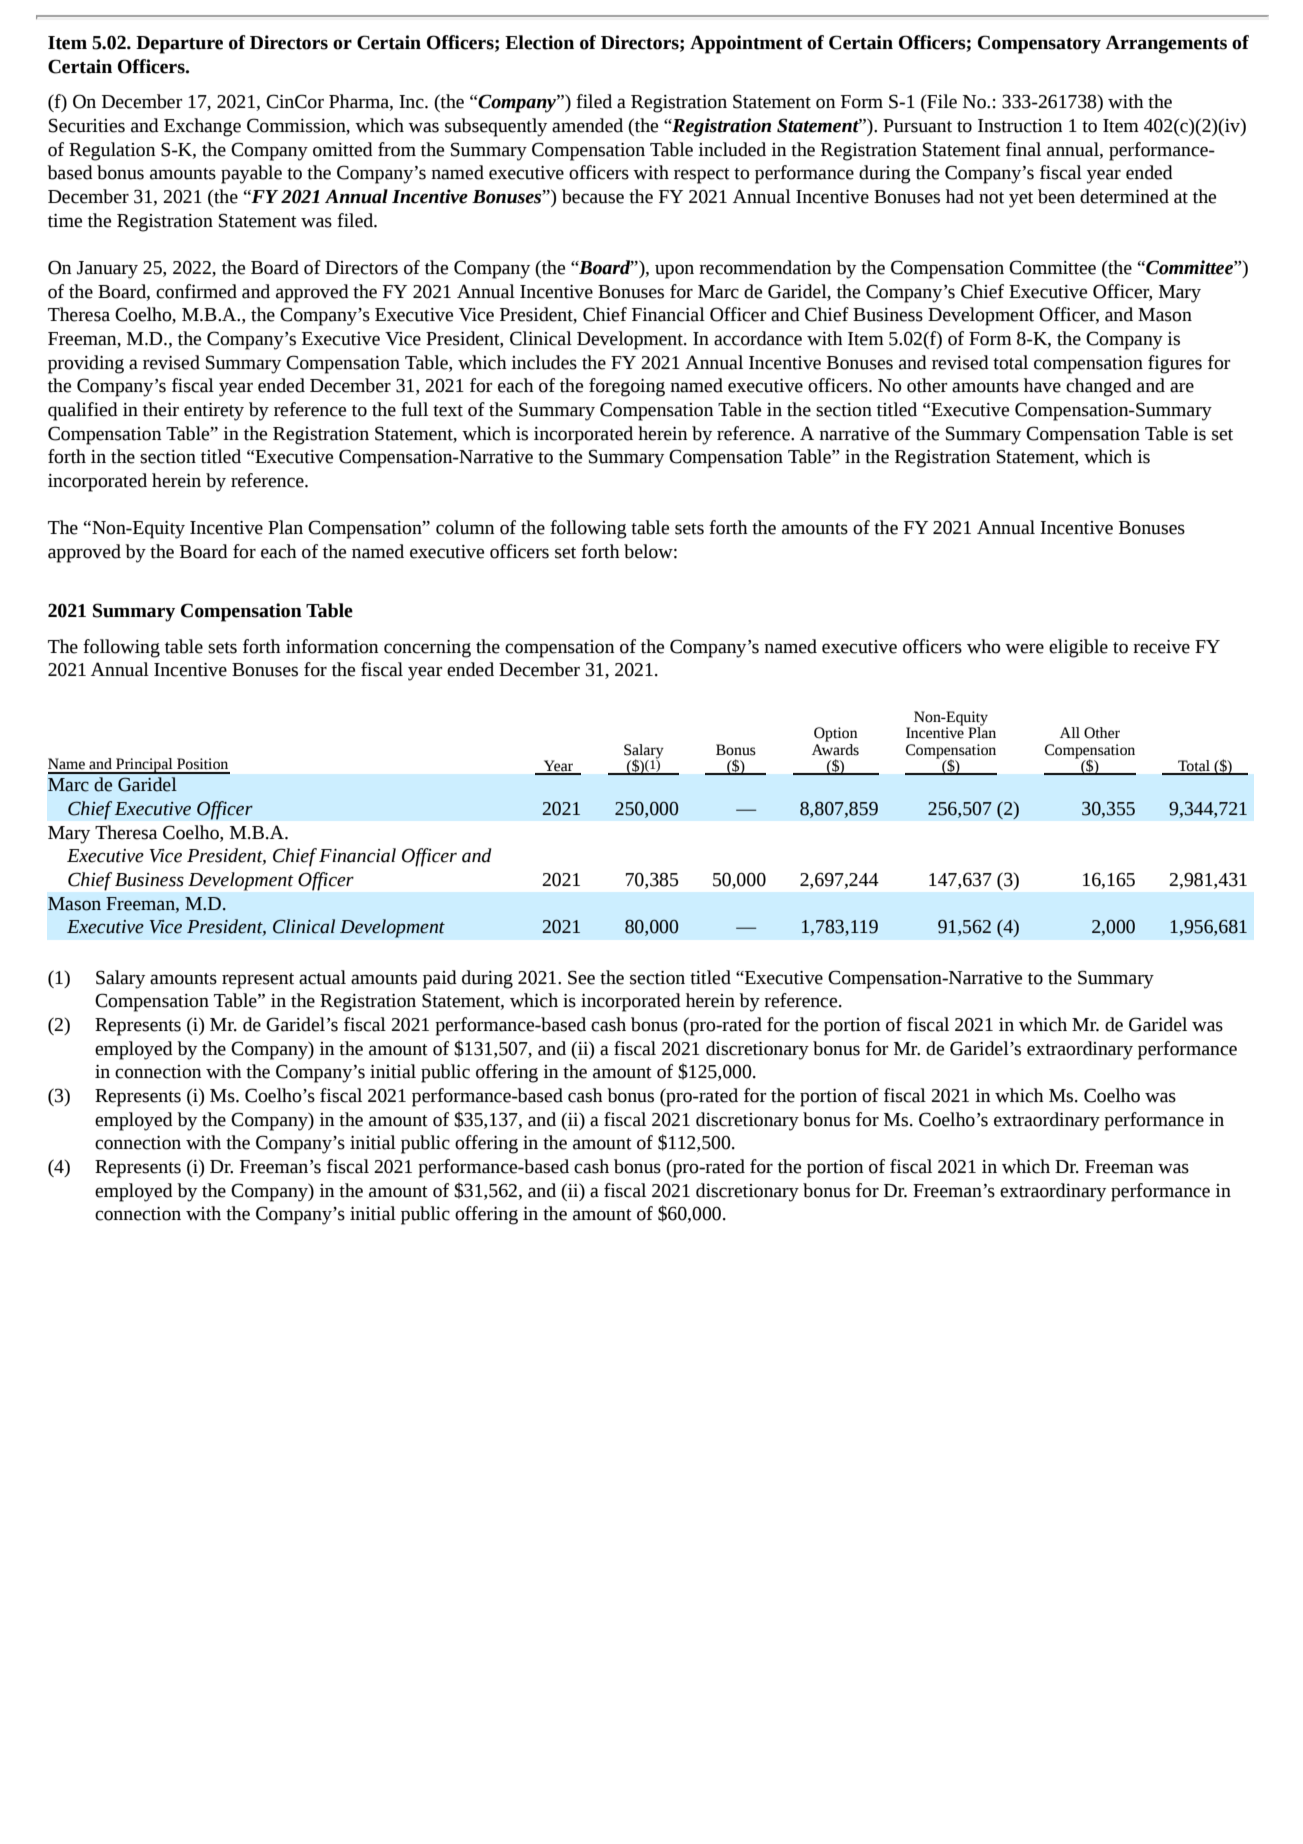  I want to click on have, so click(1042, 385).
